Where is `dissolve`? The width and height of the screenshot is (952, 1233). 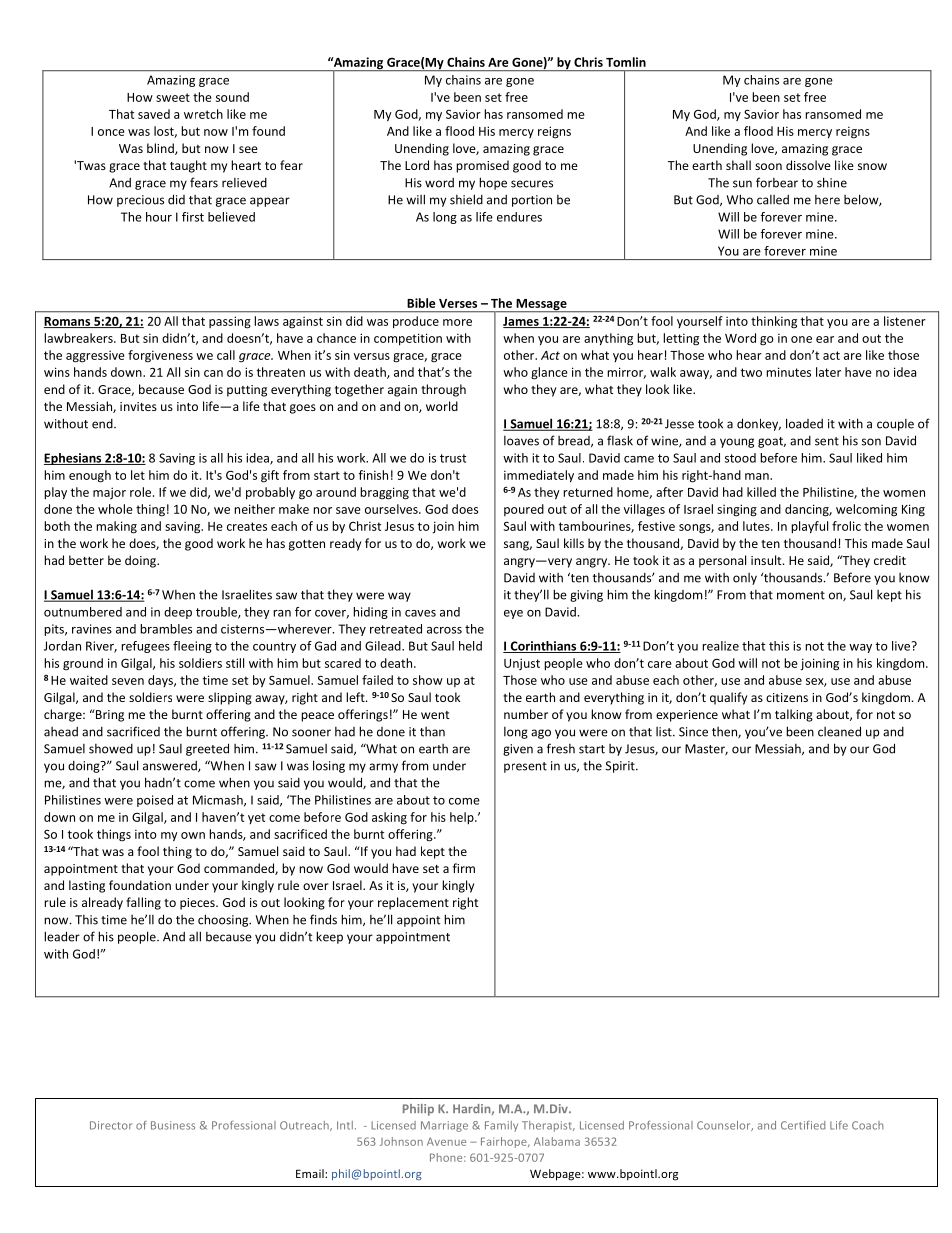 dissolve is located at coordinates (808, 165).
